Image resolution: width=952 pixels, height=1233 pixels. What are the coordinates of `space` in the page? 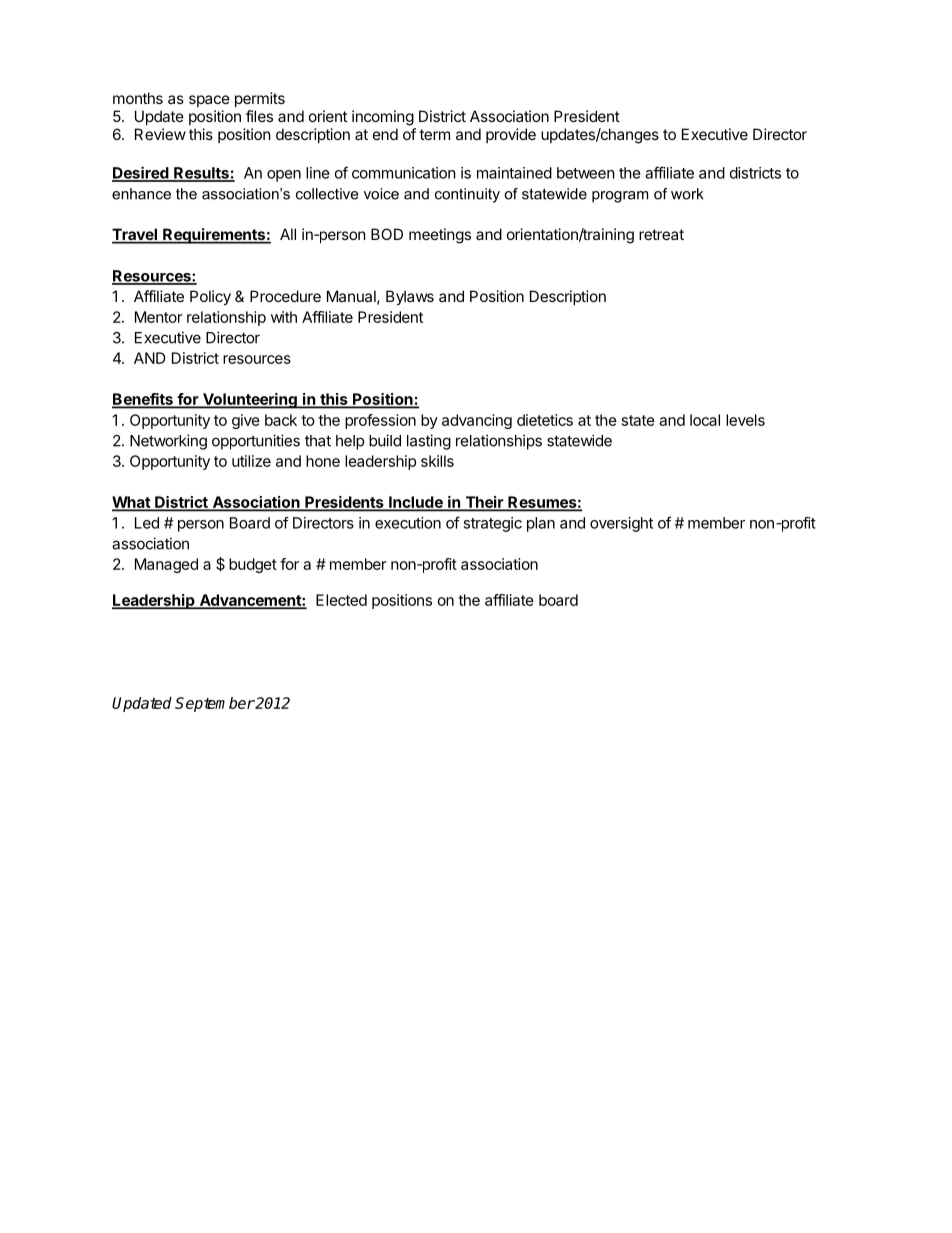 It's located at (209, 101).
